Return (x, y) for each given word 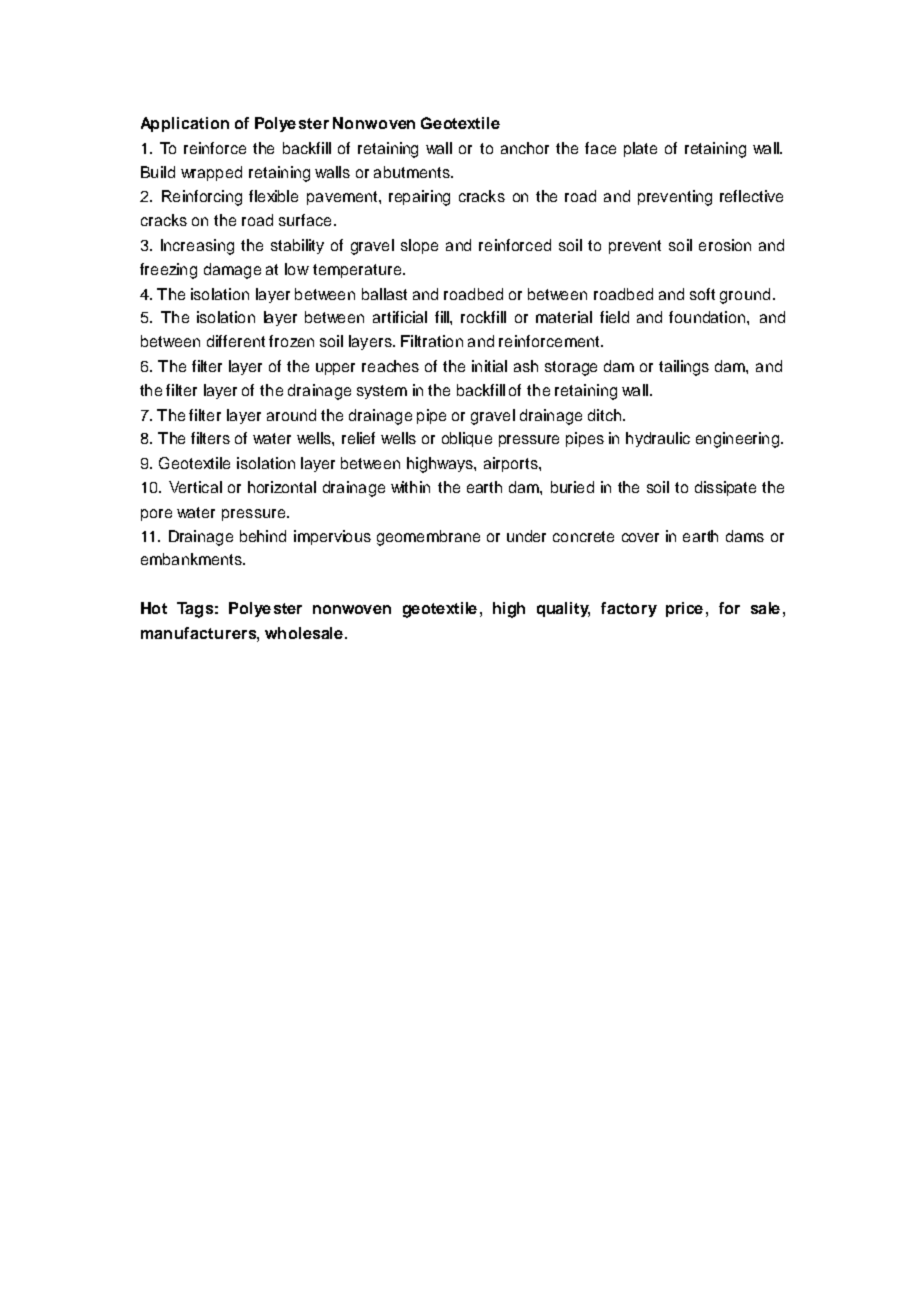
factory (629, 609)
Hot (154, 608)
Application (185, 124)
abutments (413, 172)
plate (640, 149)
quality (563, 609)
